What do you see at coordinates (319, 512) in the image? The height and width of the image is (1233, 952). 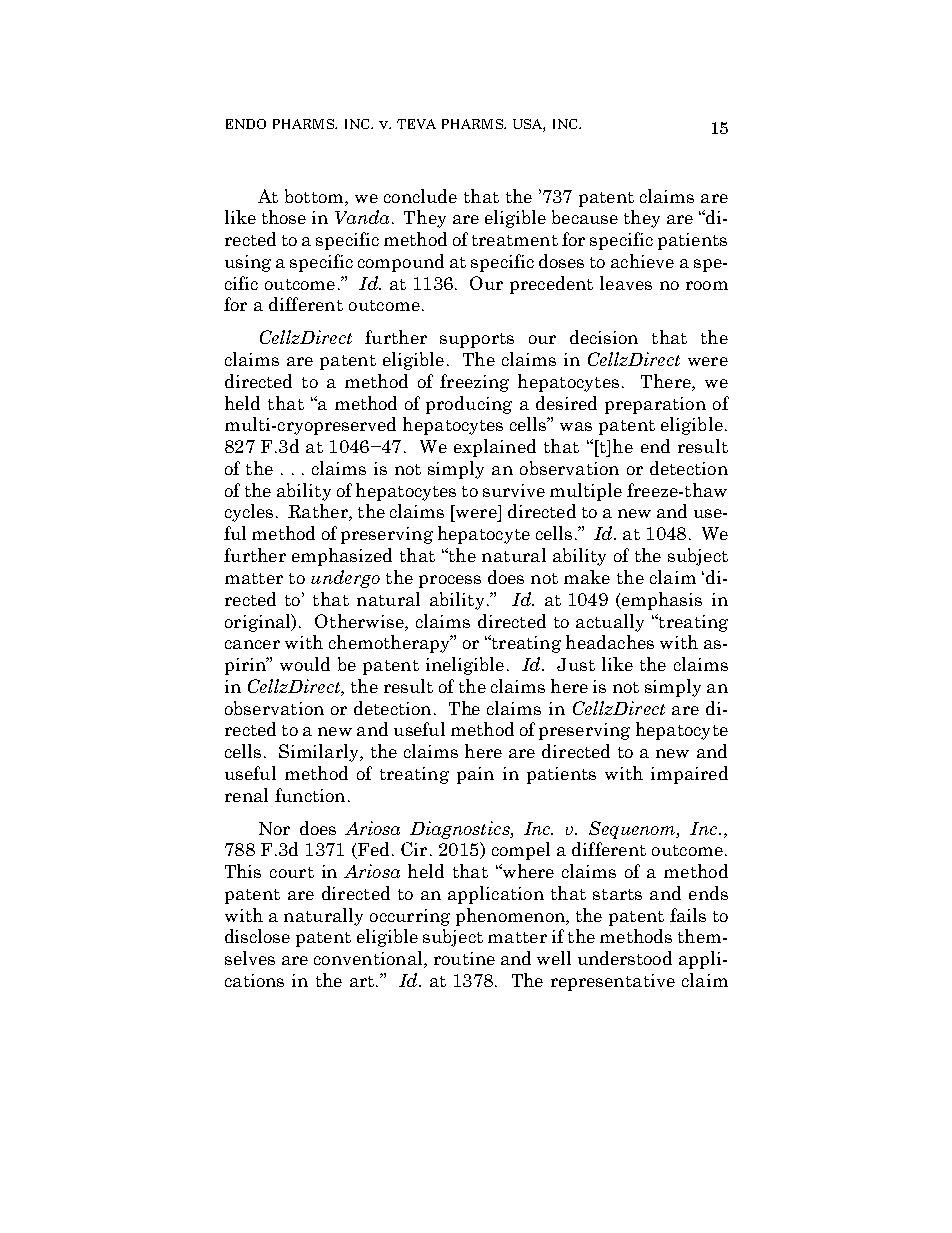 I see `Rather` at bounding box center [319, 512].
